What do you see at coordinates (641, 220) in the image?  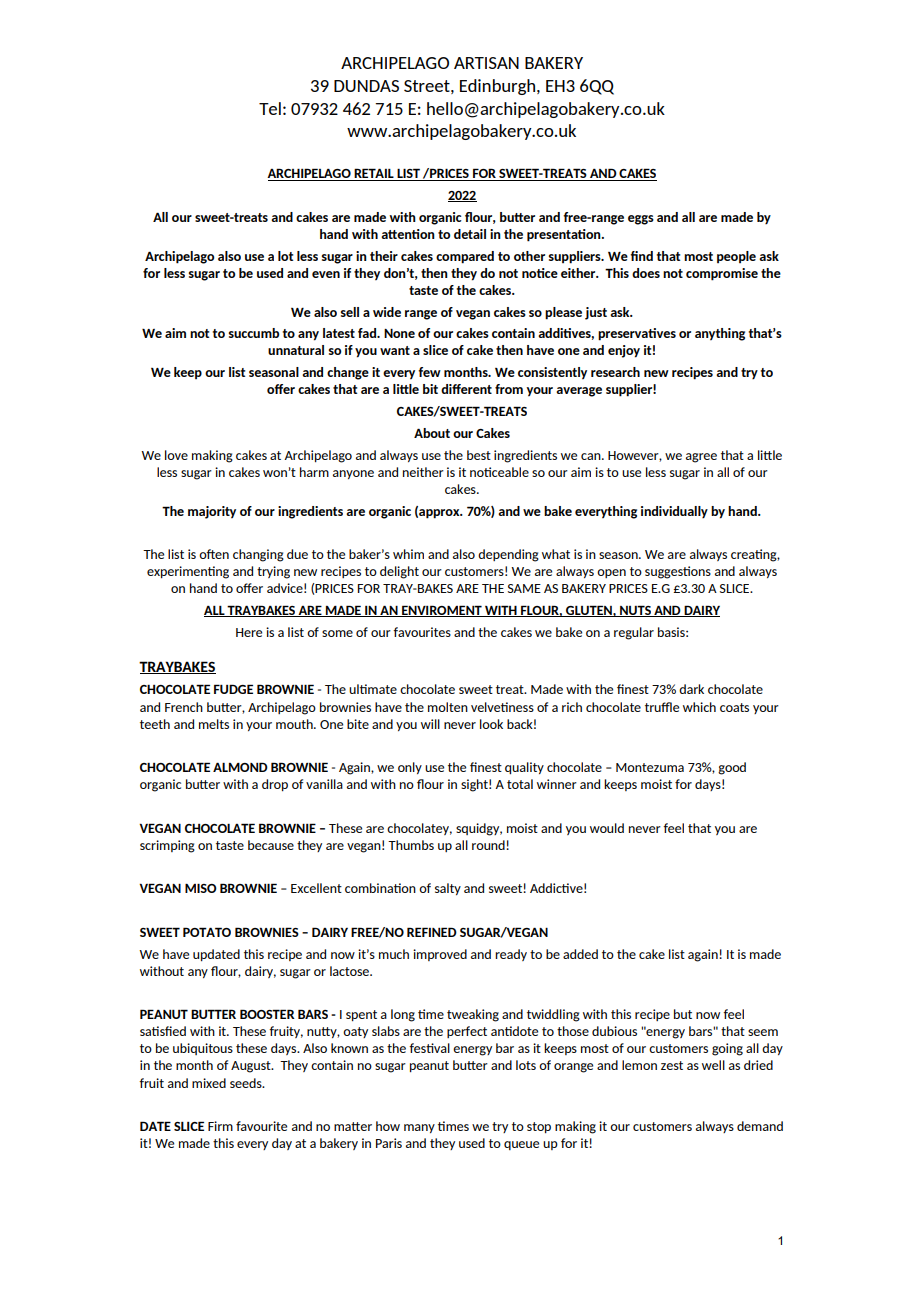 I see `eggs` at bounding box center [641, 220].
